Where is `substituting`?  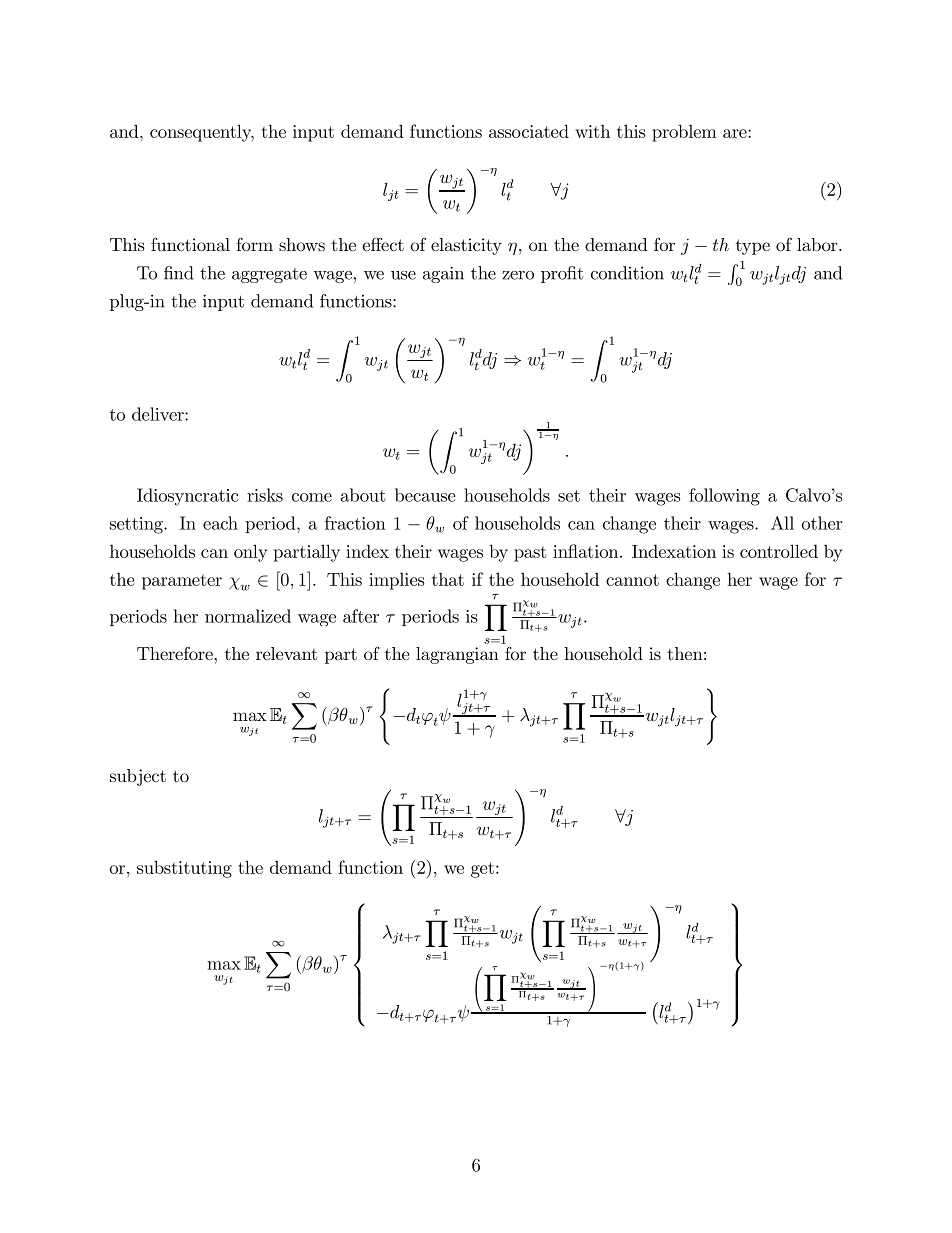
substituting is located at coordinates (184, 869).
